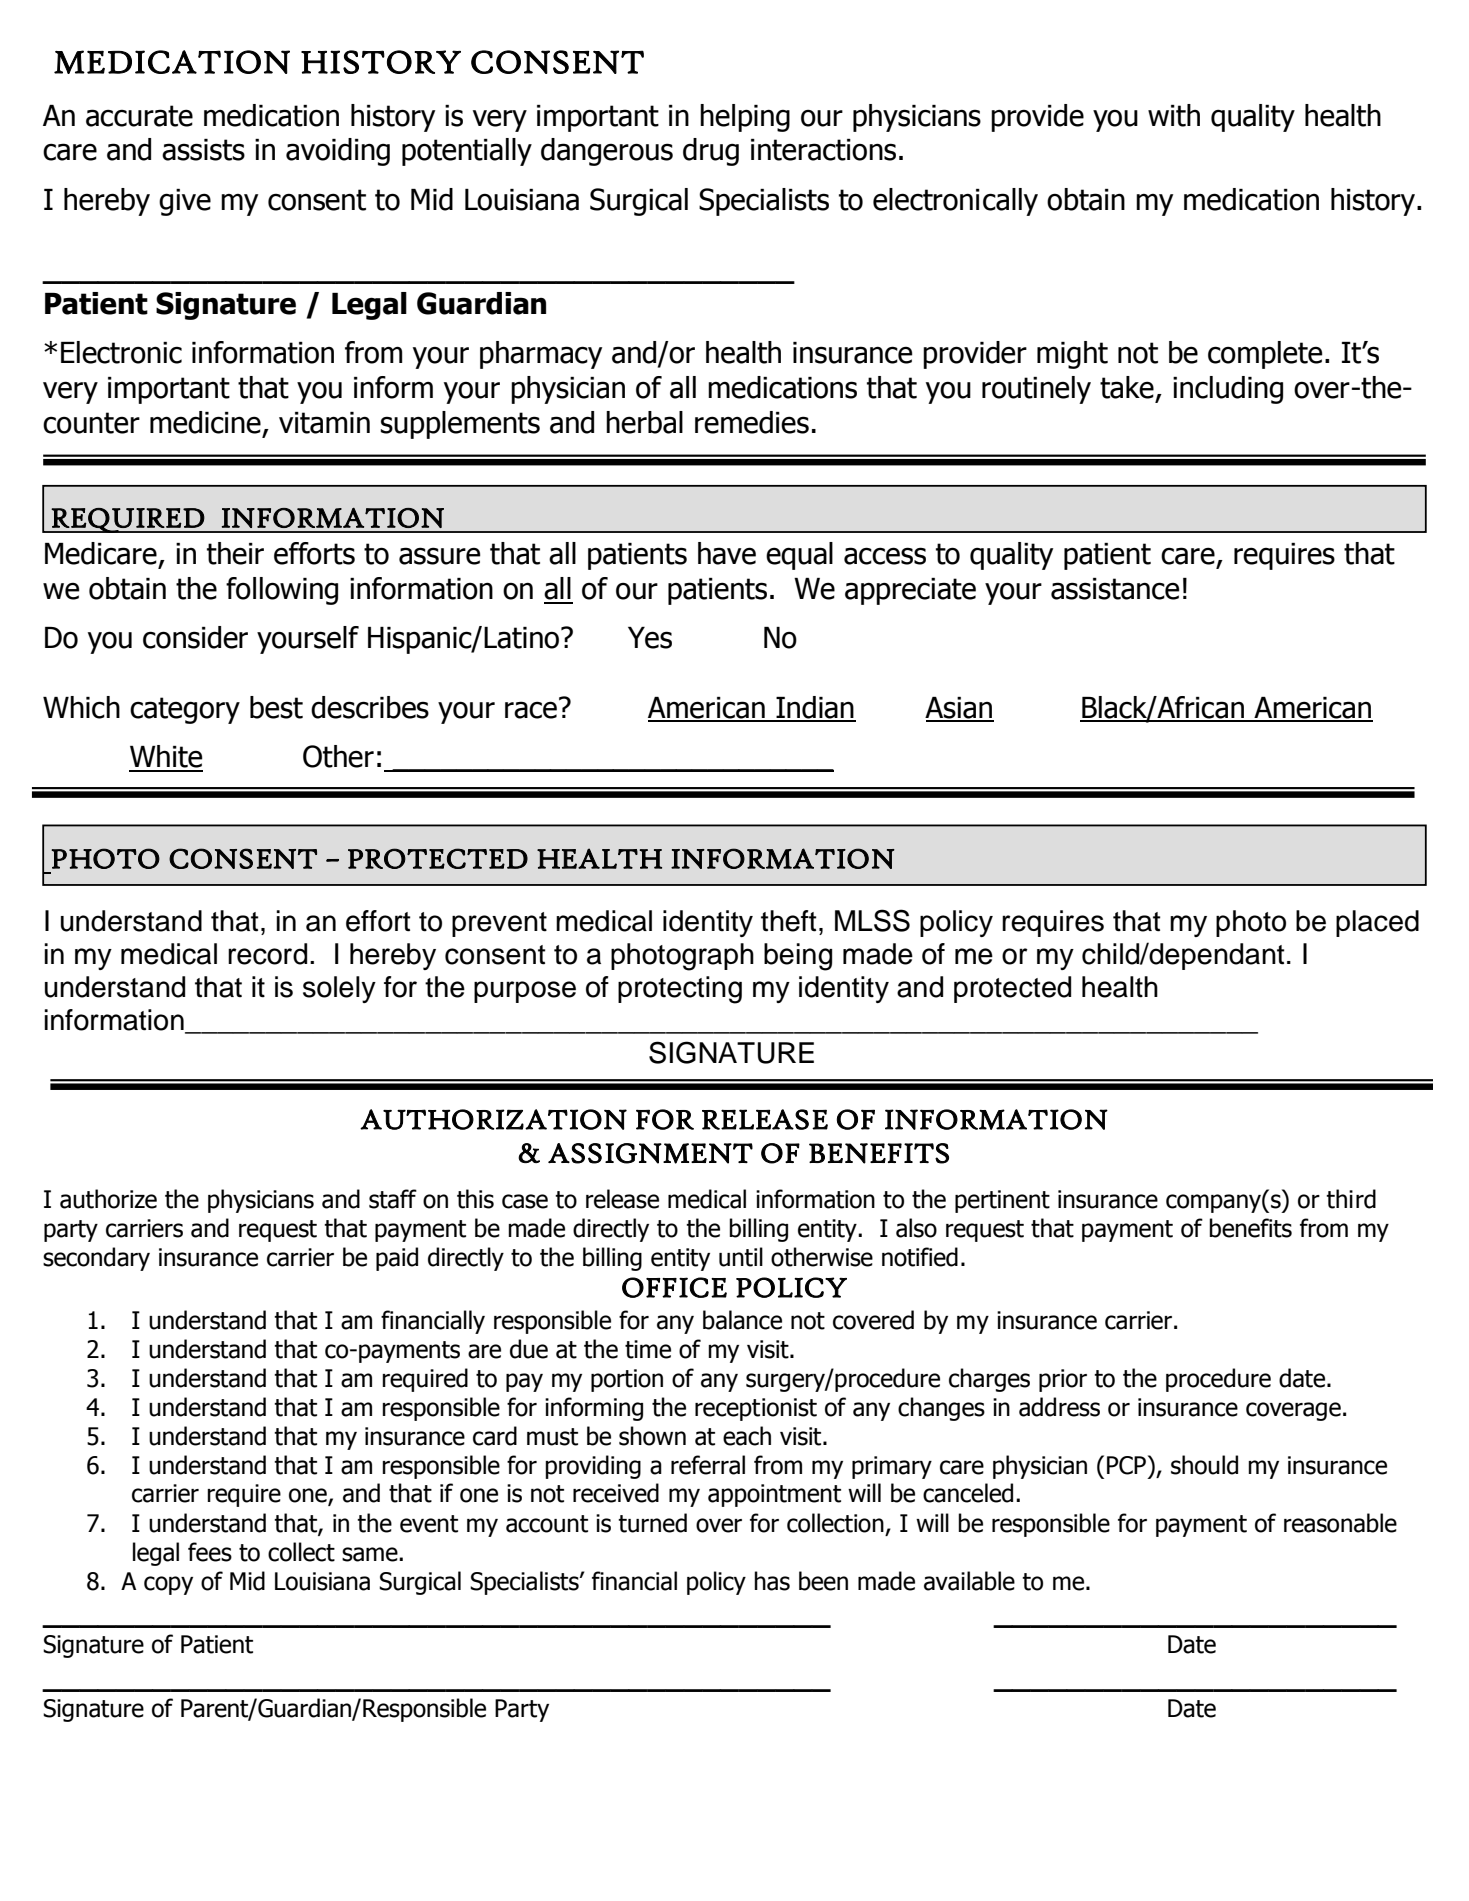 The image size is (1469, 1901). What do you see at coordinates (711, 152) in the page?
I see `drug` at bounding box center [711, 152].
